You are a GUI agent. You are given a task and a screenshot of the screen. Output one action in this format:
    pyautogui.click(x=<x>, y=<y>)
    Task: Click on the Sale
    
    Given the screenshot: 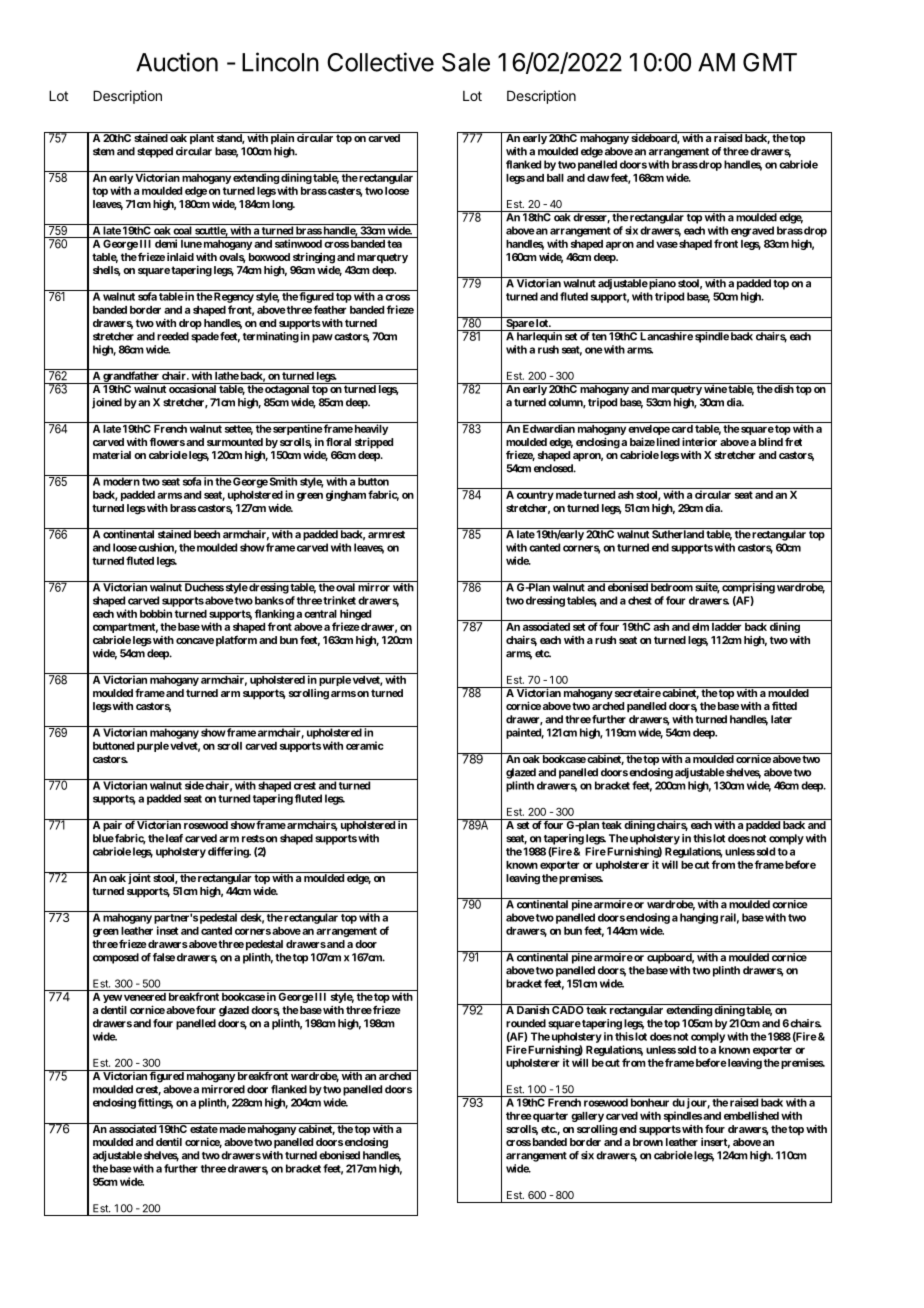 What is the action you would take?
    pyautogui.click(x=466, y=62)
